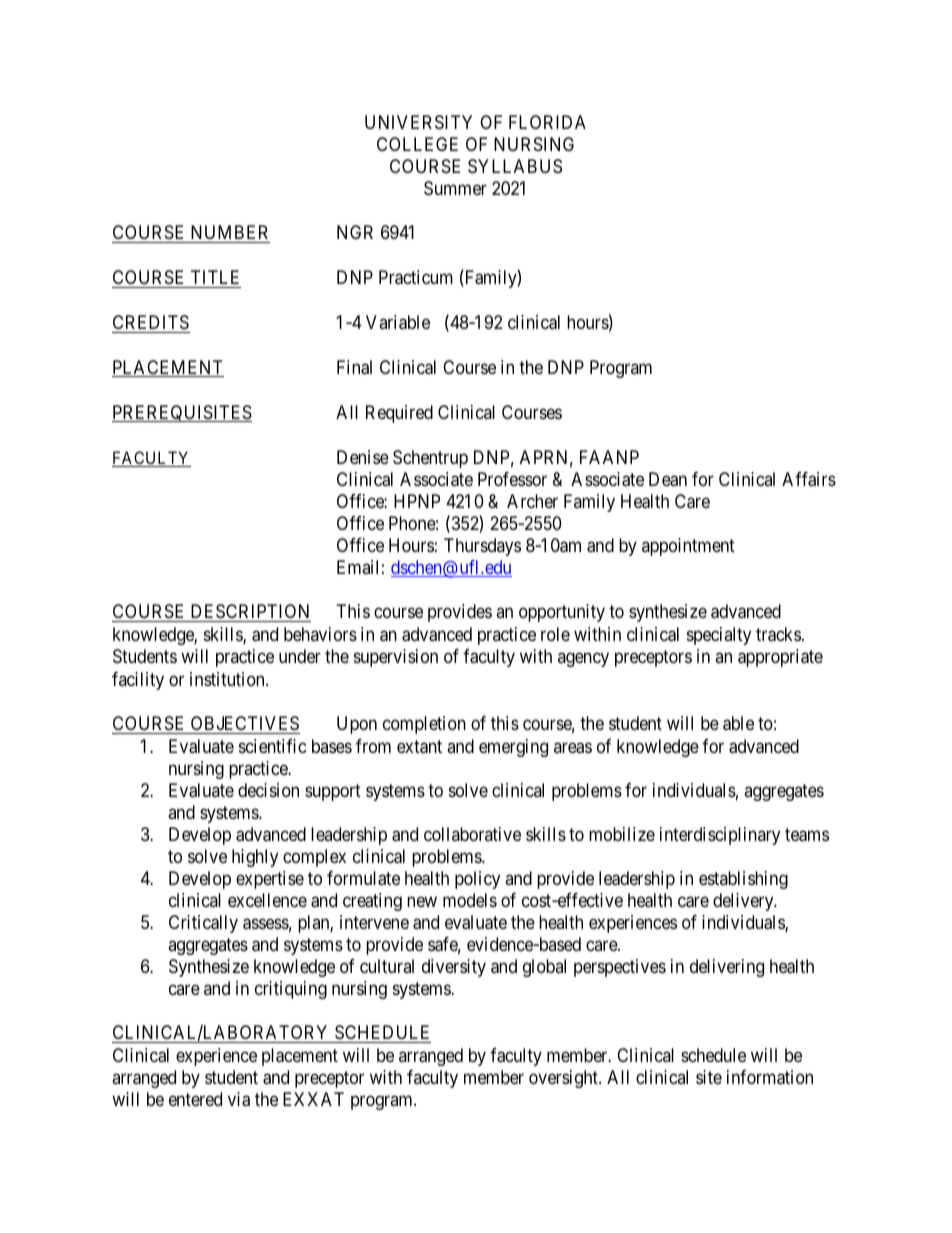 The height and width of the screenshot is (1233, 952). I want to click on SYLLABUS, so click(515, 166).
